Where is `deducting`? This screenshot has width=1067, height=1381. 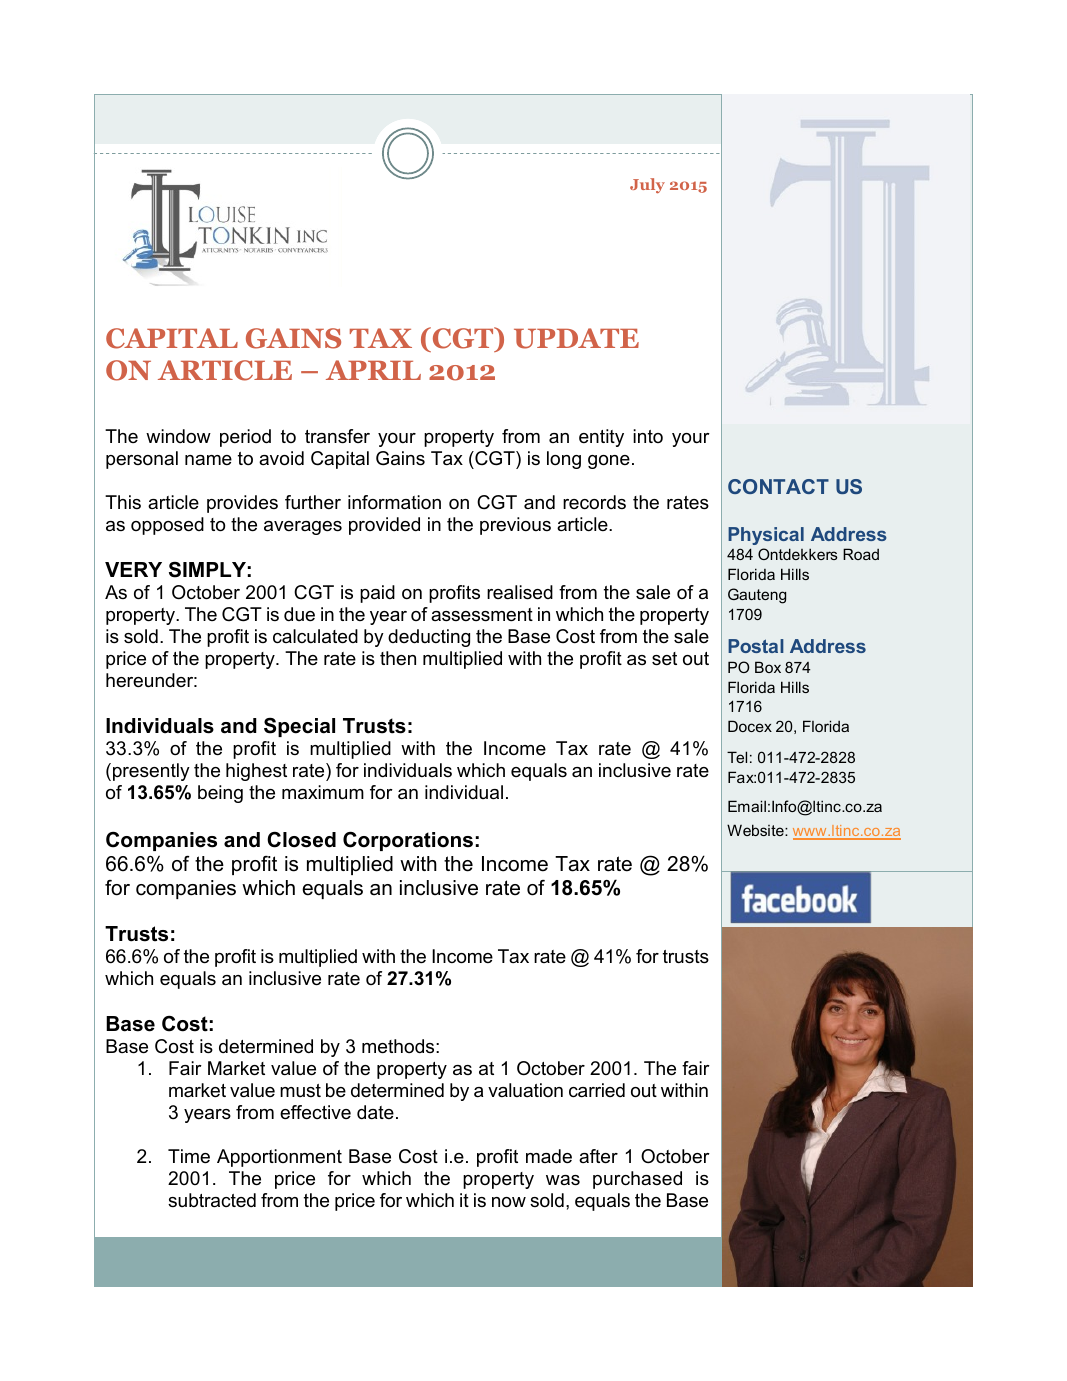
deducting is located at coordinates (429, 638).
